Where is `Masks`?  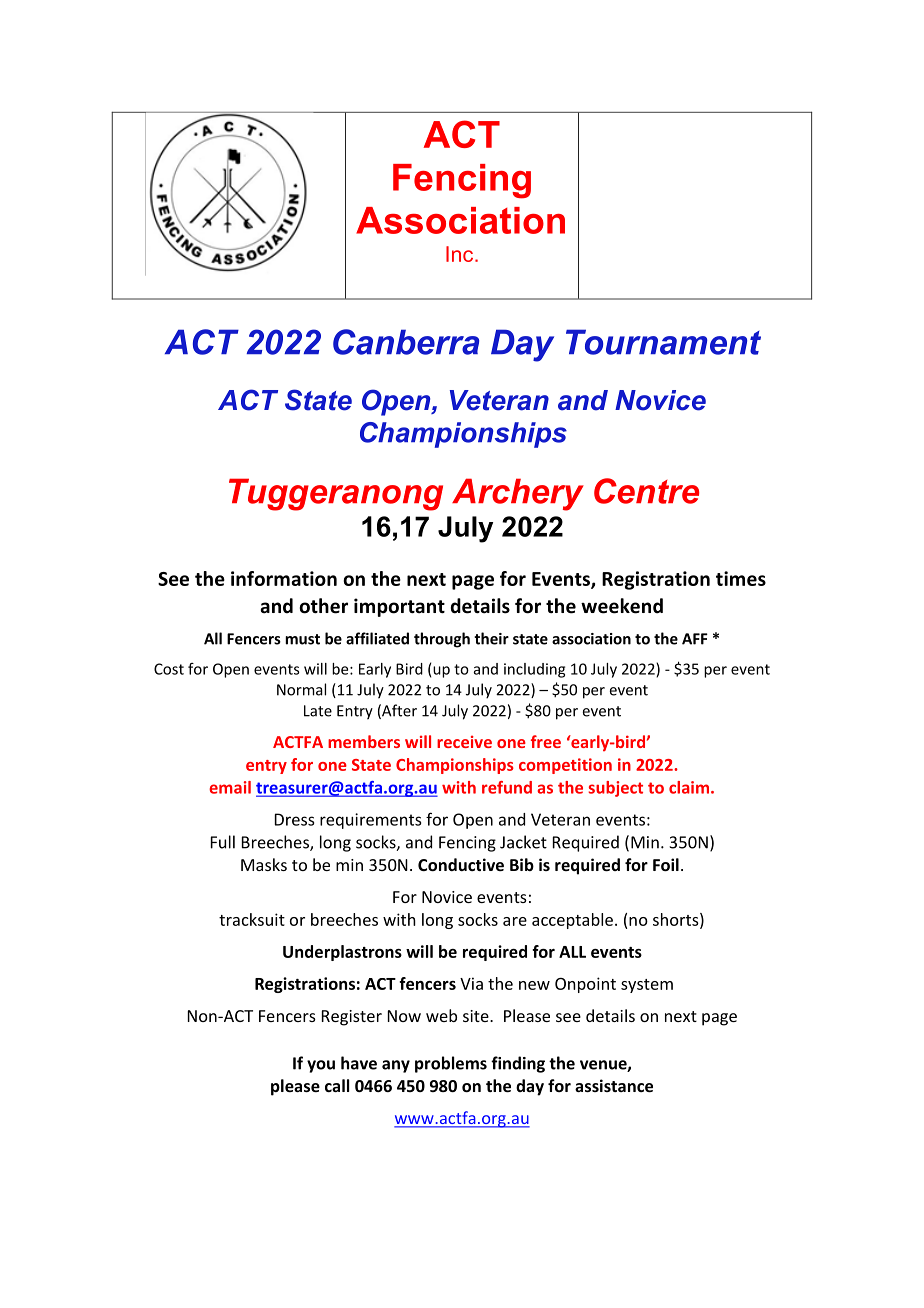 Masks is located at coordinates (264, 864).
